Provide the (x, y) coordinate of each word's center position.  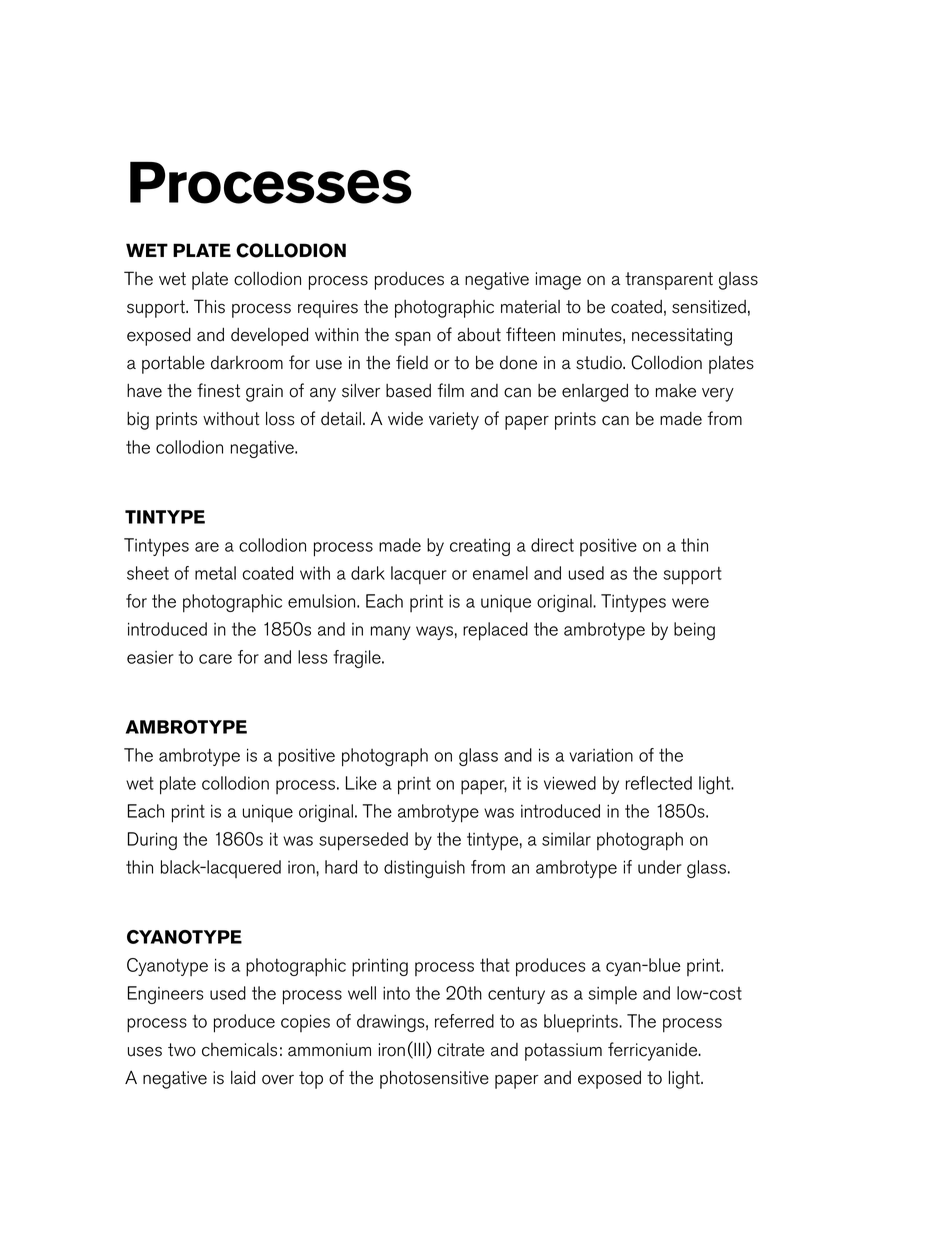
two (182, 1050)
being (694, 631)
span (413, 339)
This (209, 306)
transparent (669, 281)
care (215, 659)
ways (434, 633)
